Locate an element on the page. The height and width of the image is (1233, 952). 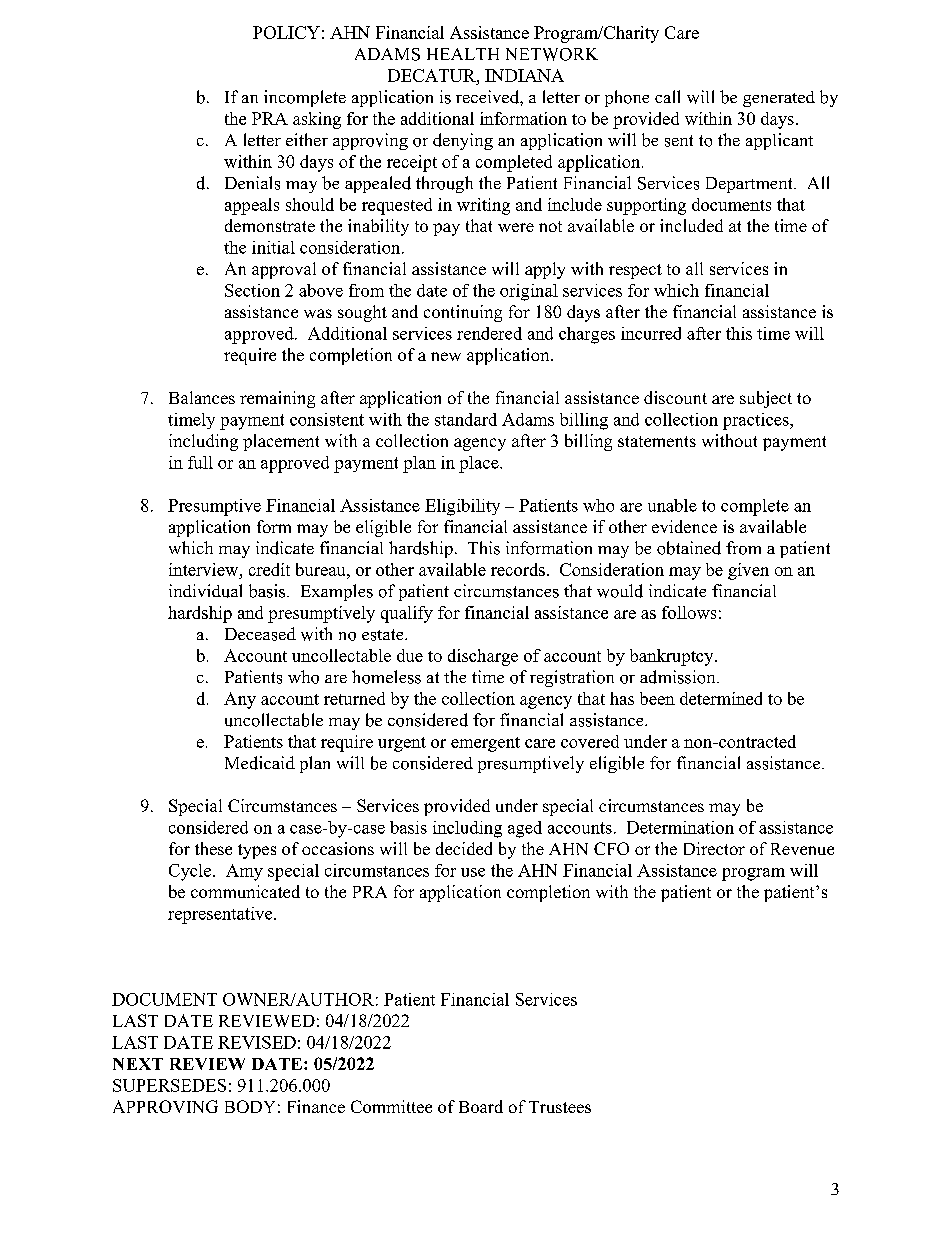
Director is located at coordinates (714, 848).
